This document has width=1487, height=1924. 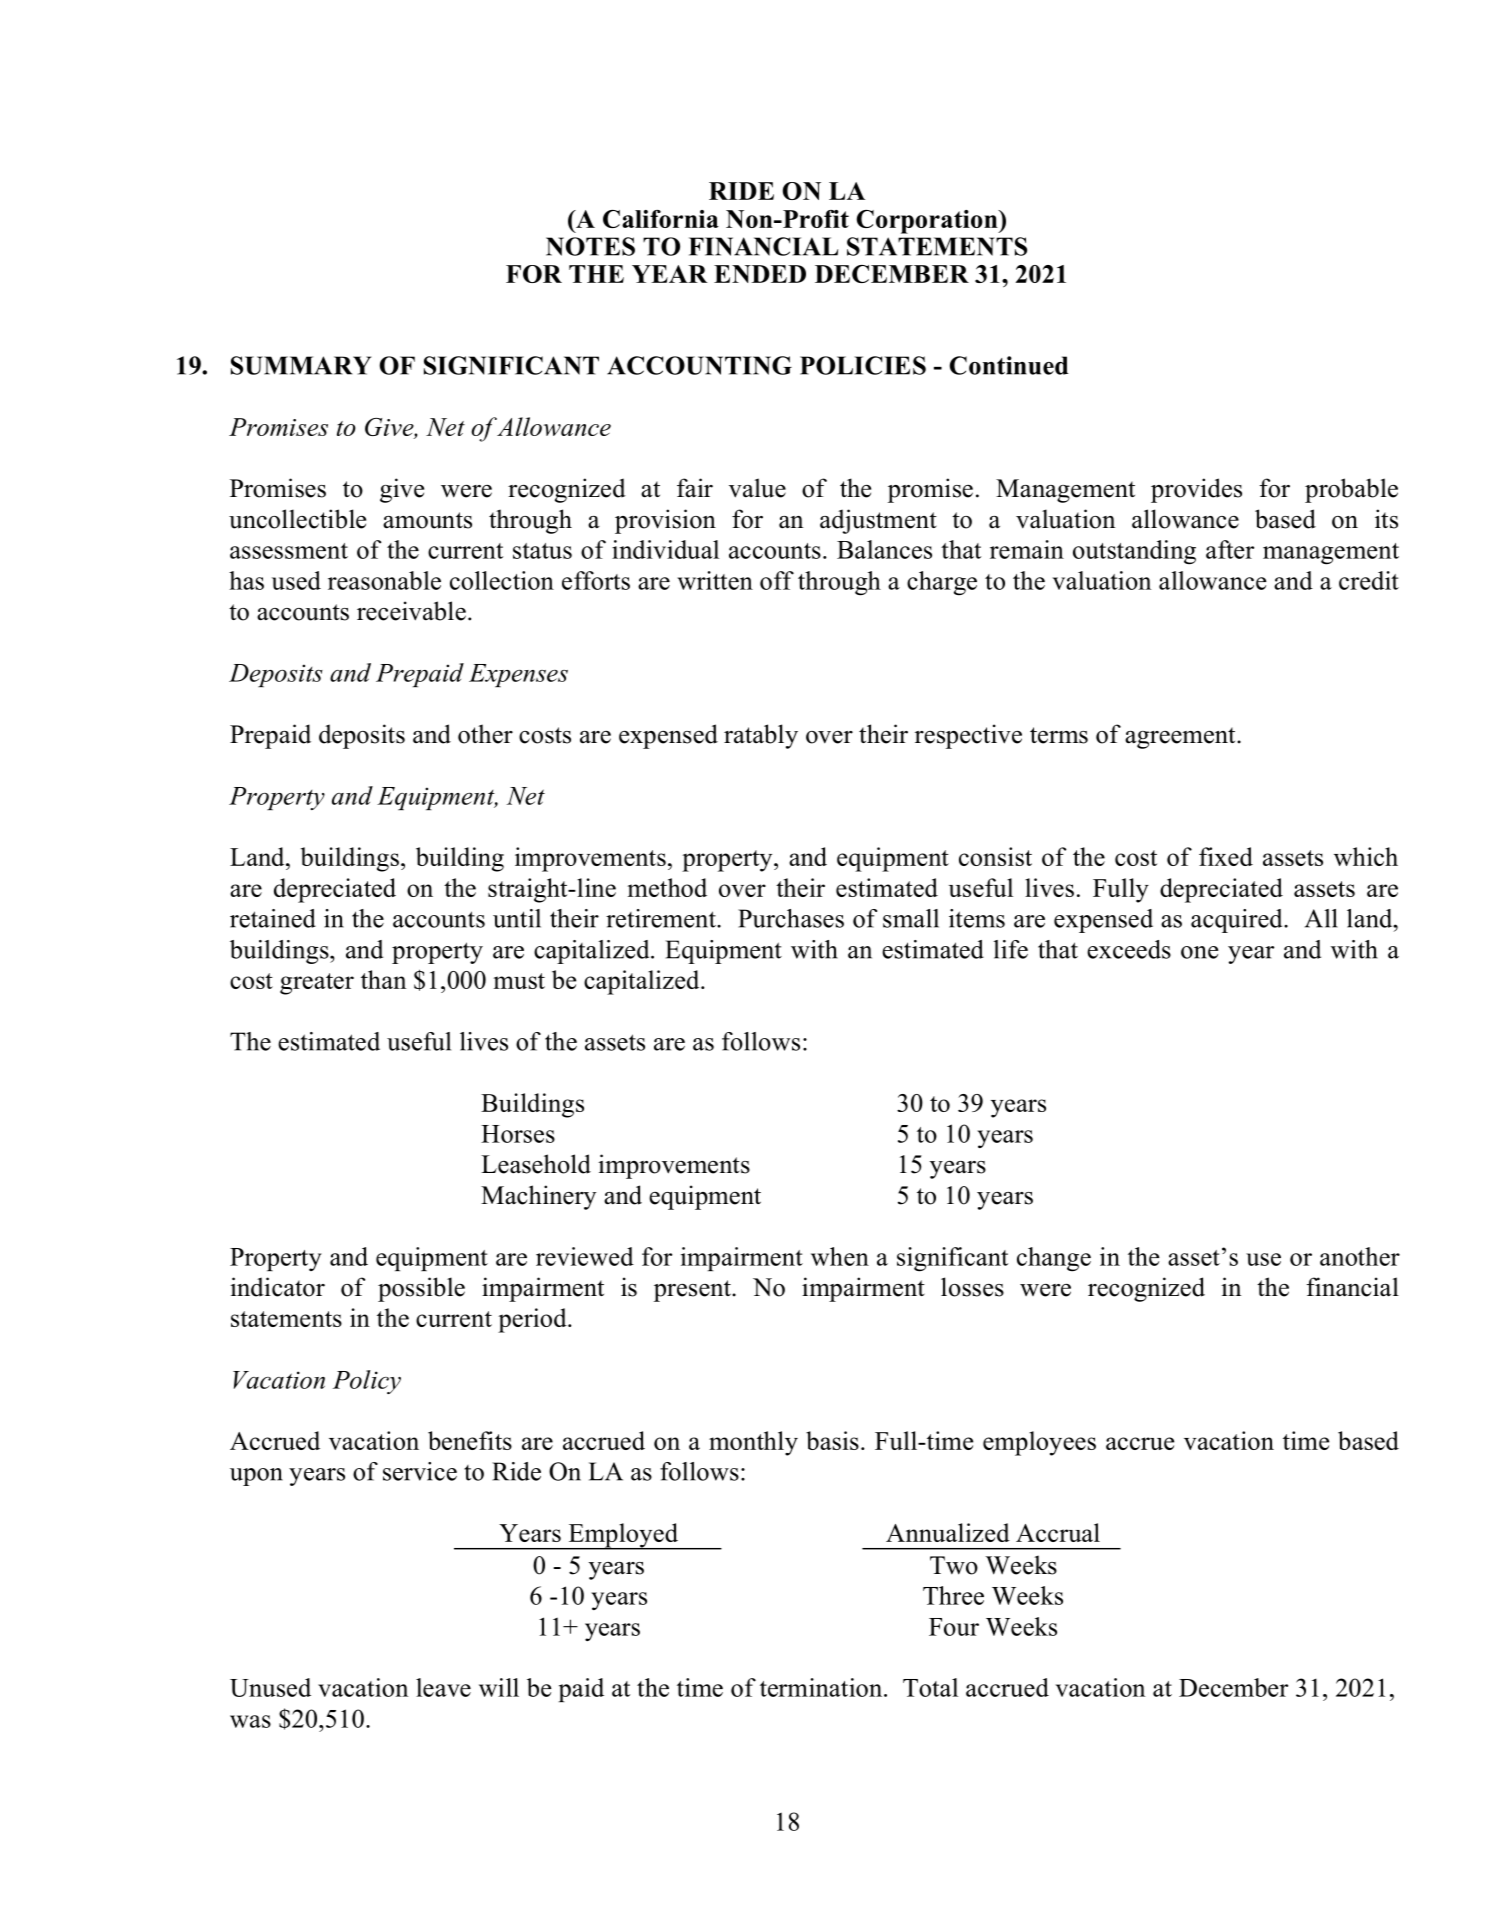 I want to click on agreement, so click(x=1181, y=738).
